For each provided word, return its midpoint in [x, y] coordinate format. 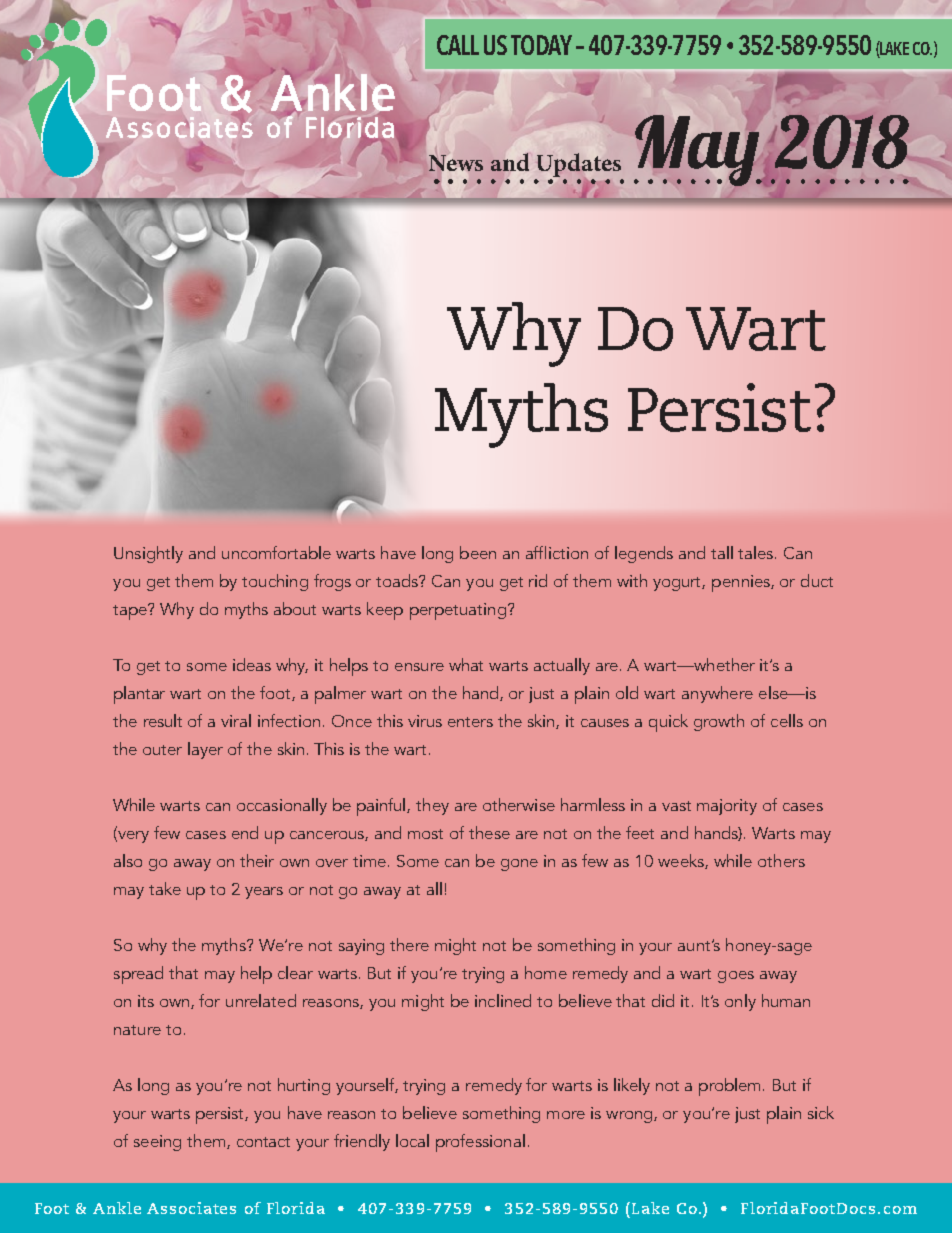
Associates [191, 1208]
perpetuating [458, 611]
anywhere [717, 694]
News [456, 163]
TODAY [541, 45]
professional [480, 1143]
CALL [458, 45]
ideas [252, 664]
